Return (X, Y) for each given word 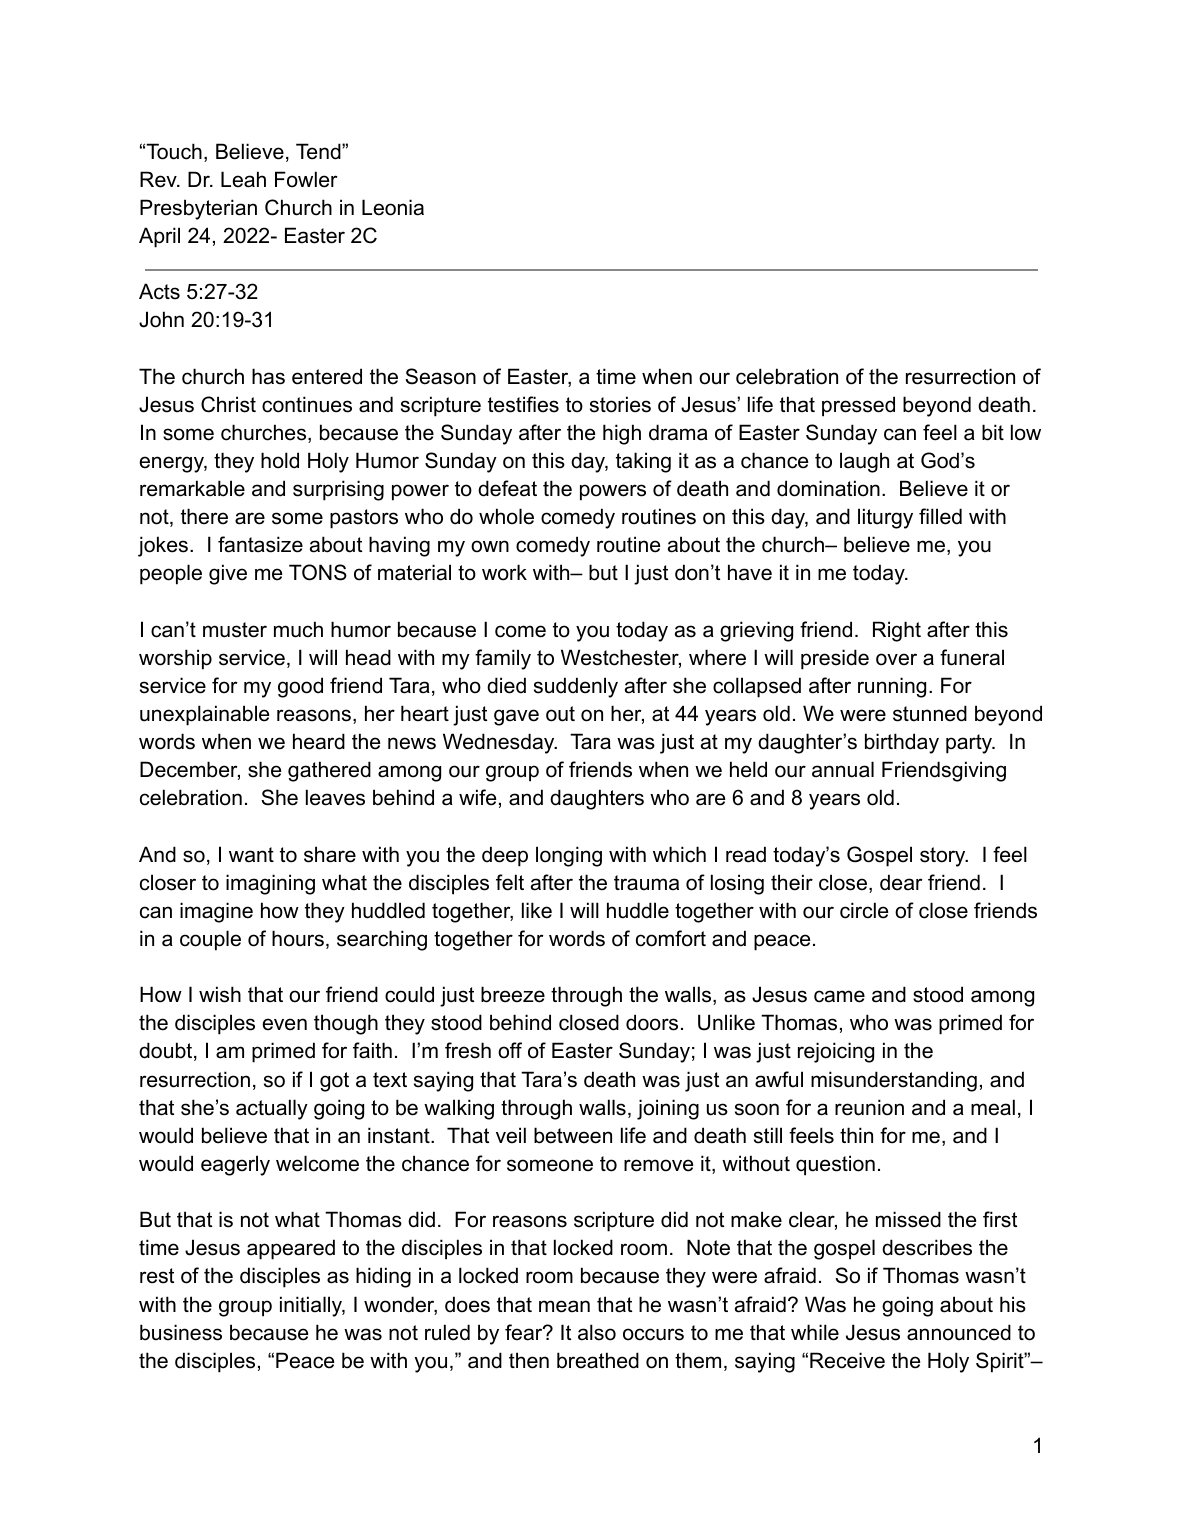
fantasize (260, 544)
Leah (243, 179)
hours (298, 938)
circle (864, 910)
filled (940, 516)
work (504, 572)
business (181, 1332)
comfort (671, 938)
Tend (319, 151)
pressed (858, 406)
